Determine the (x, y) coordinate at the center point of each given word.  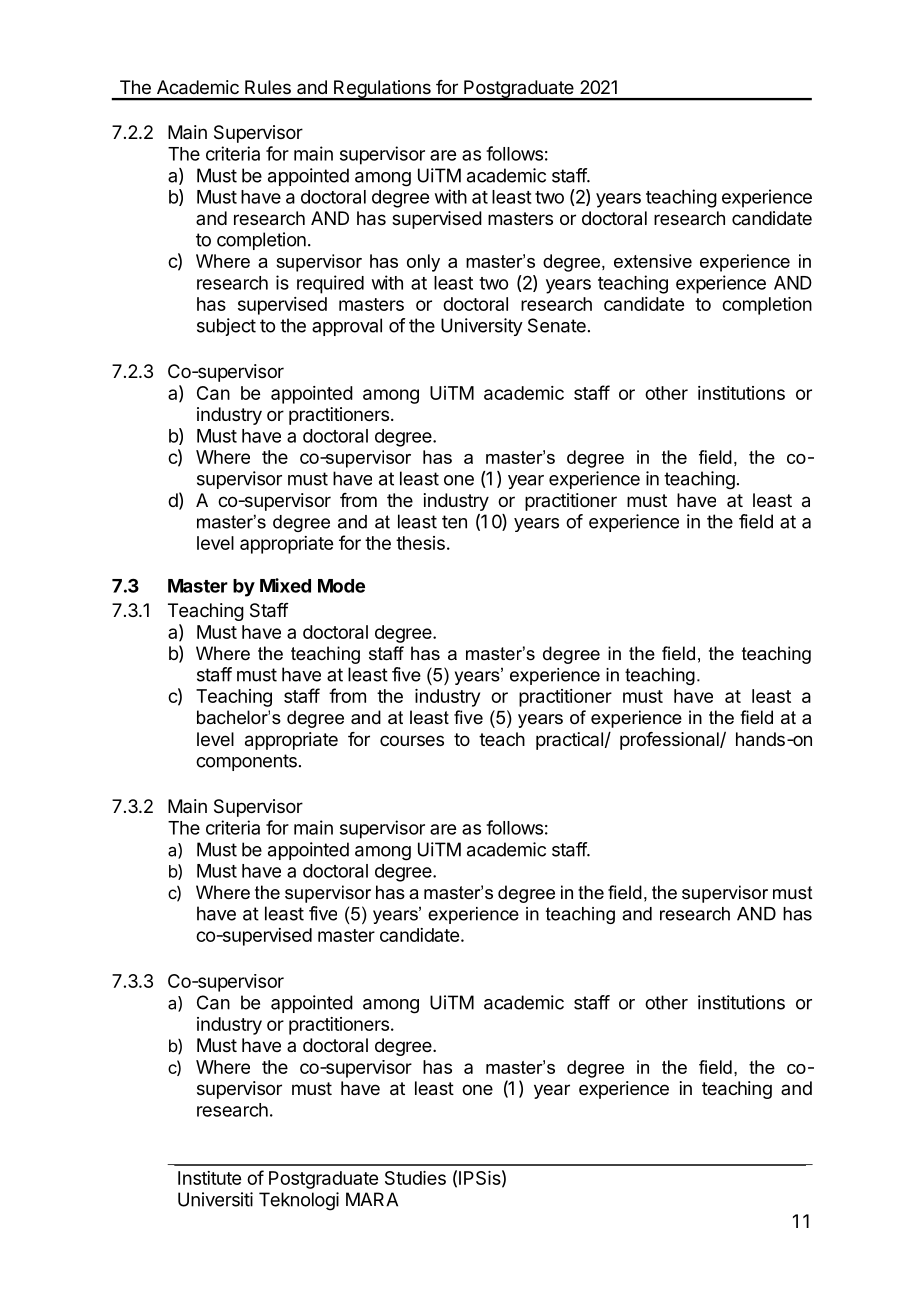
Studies (415, 1178)
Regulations (382, 90)
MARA (372, 1199)
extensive (653, 261)
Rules (268, 87)
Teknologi (299, 1201)
